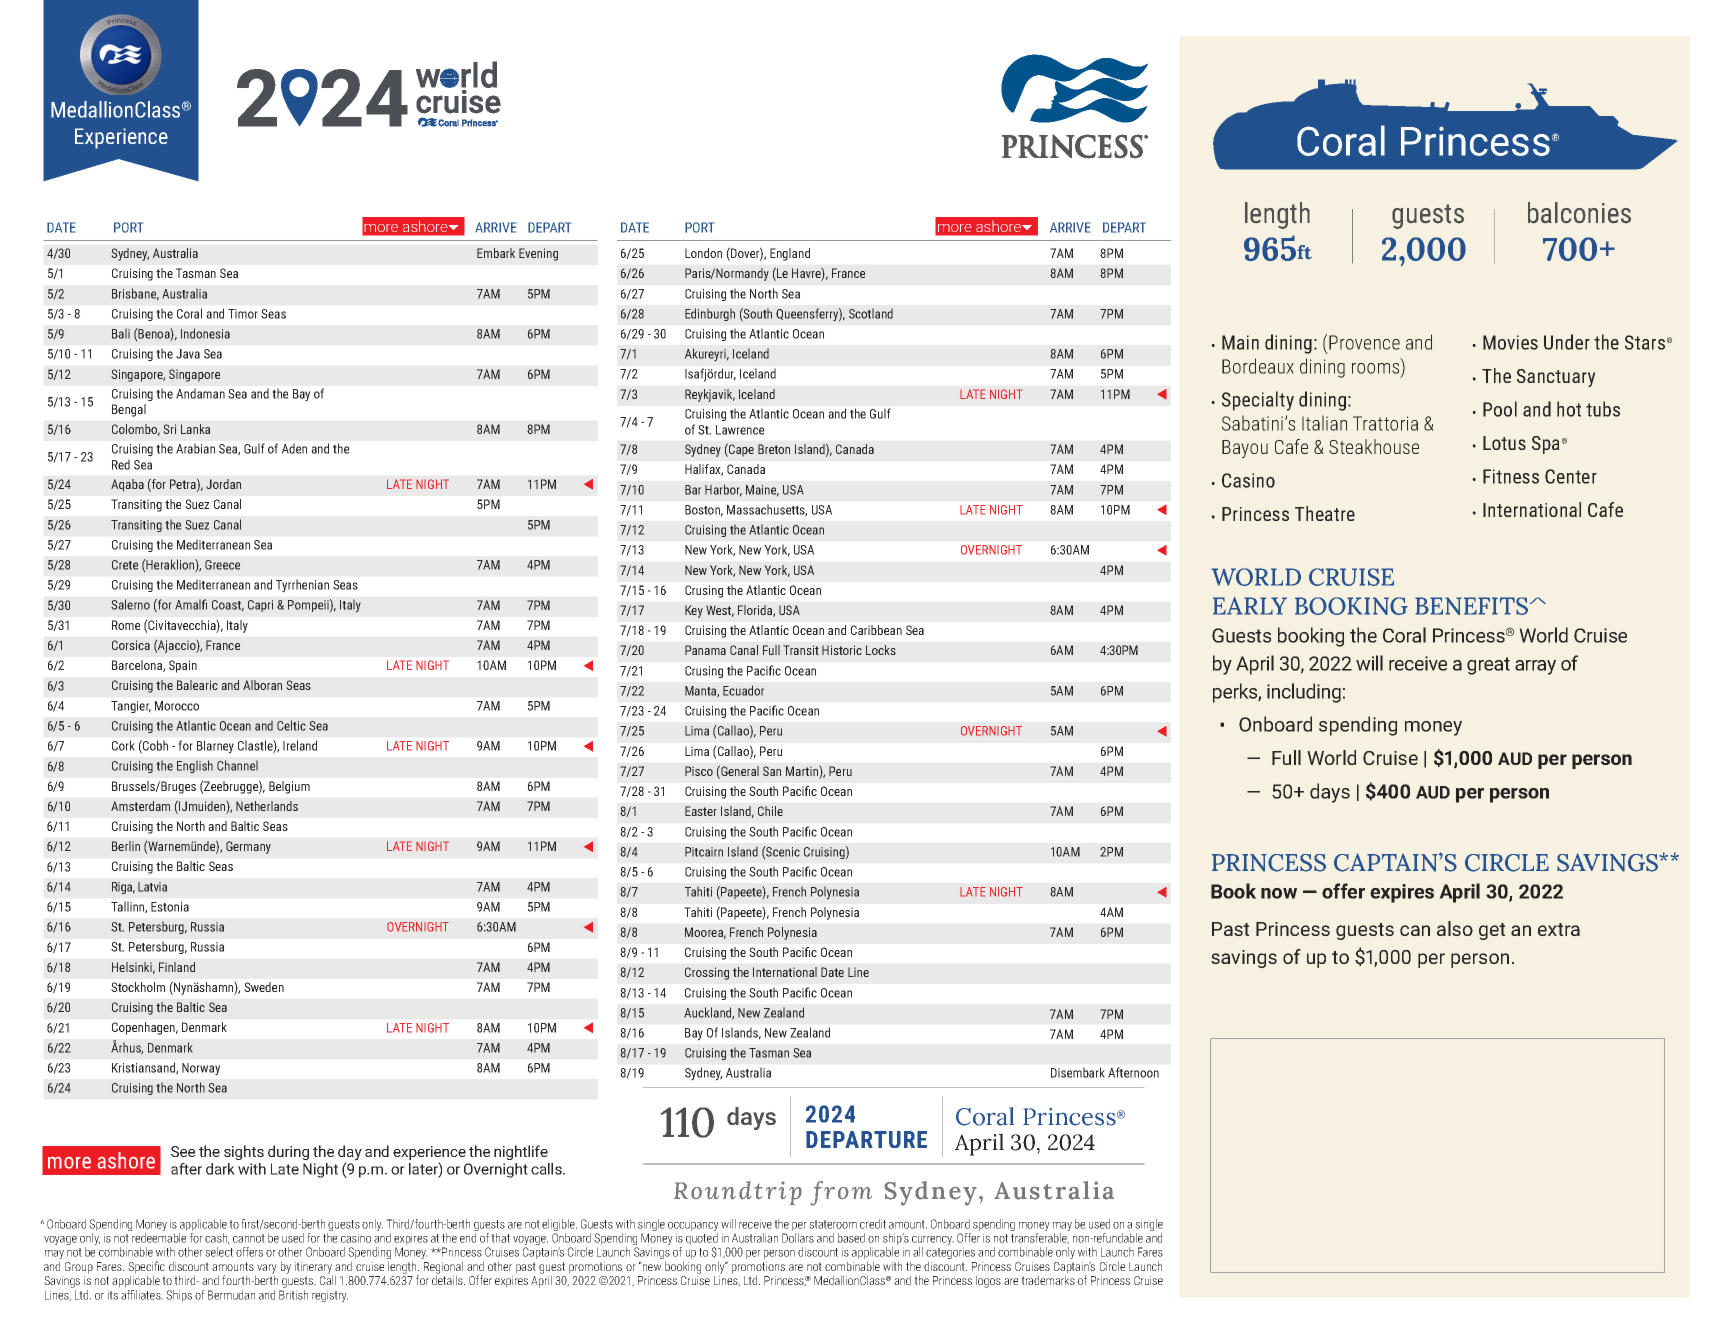 Image resolution: width=1731 pixels, height=1338 pixels. Describe the element at coordinates (851, 1238) in the screenshot. I see `based` at that location.
